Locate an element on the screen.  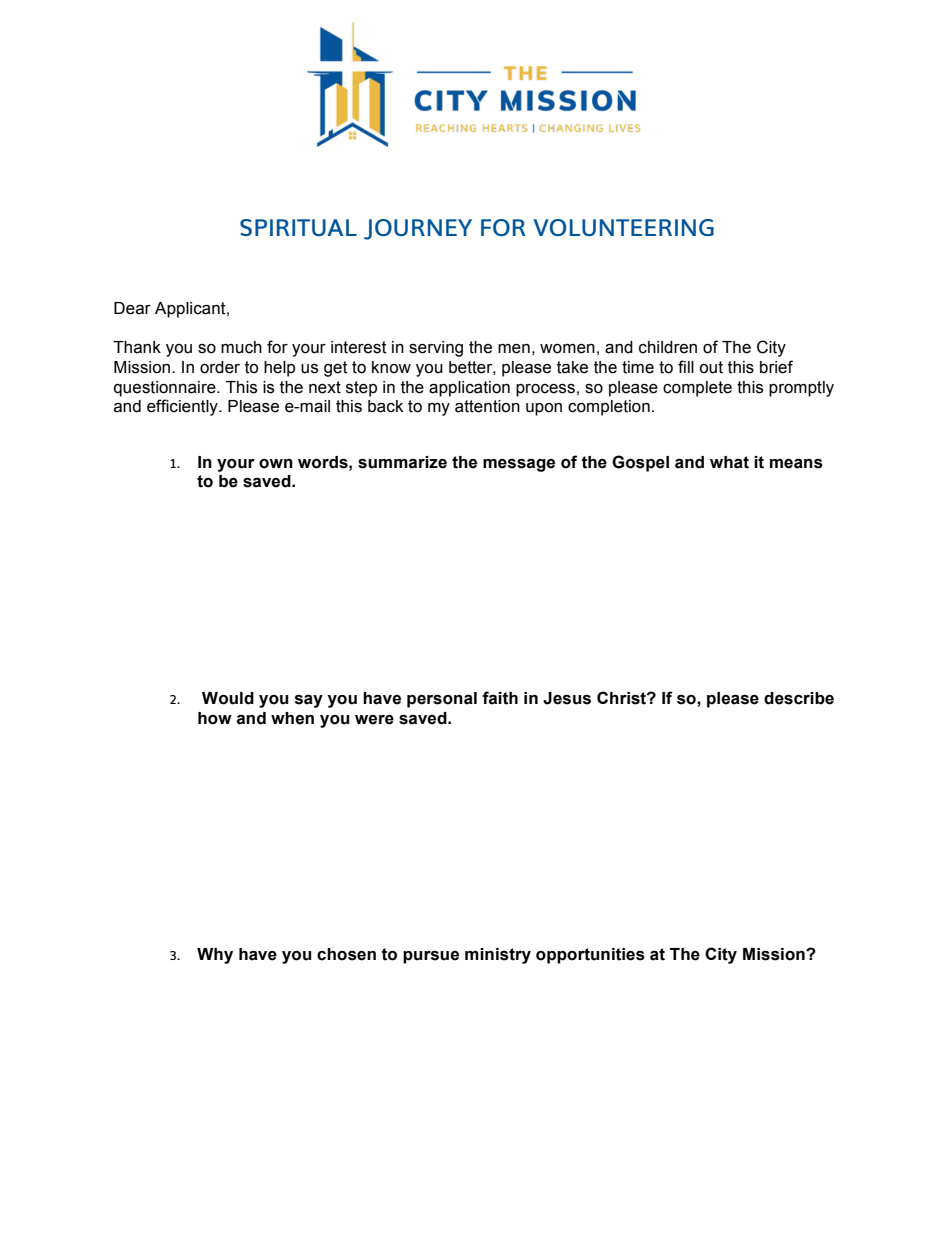
Christ is located at coordinates (622, 698).
